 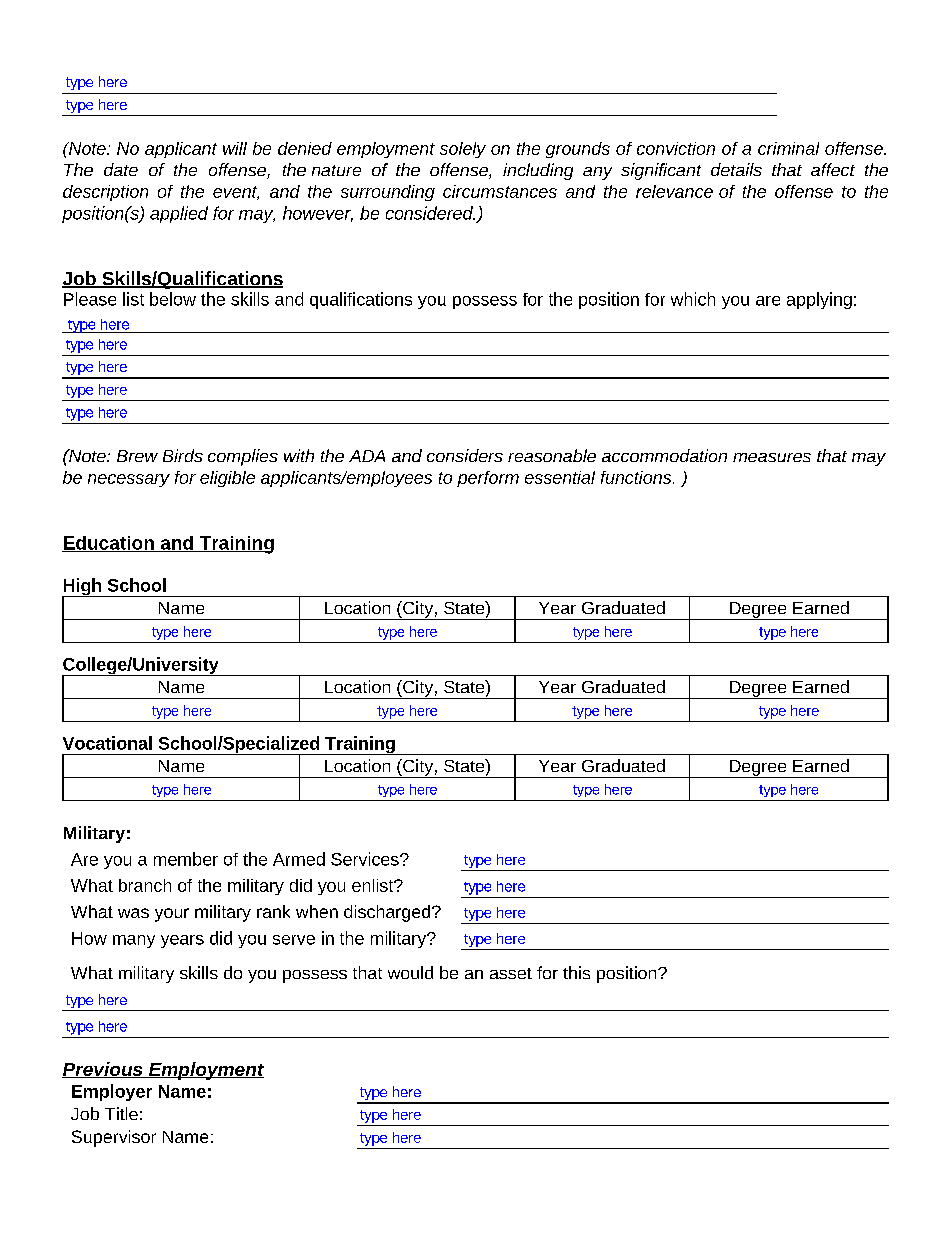 What do you see at coordinates (488, 479) in the image?
I see `perform` at bounding box center [488, 479].
